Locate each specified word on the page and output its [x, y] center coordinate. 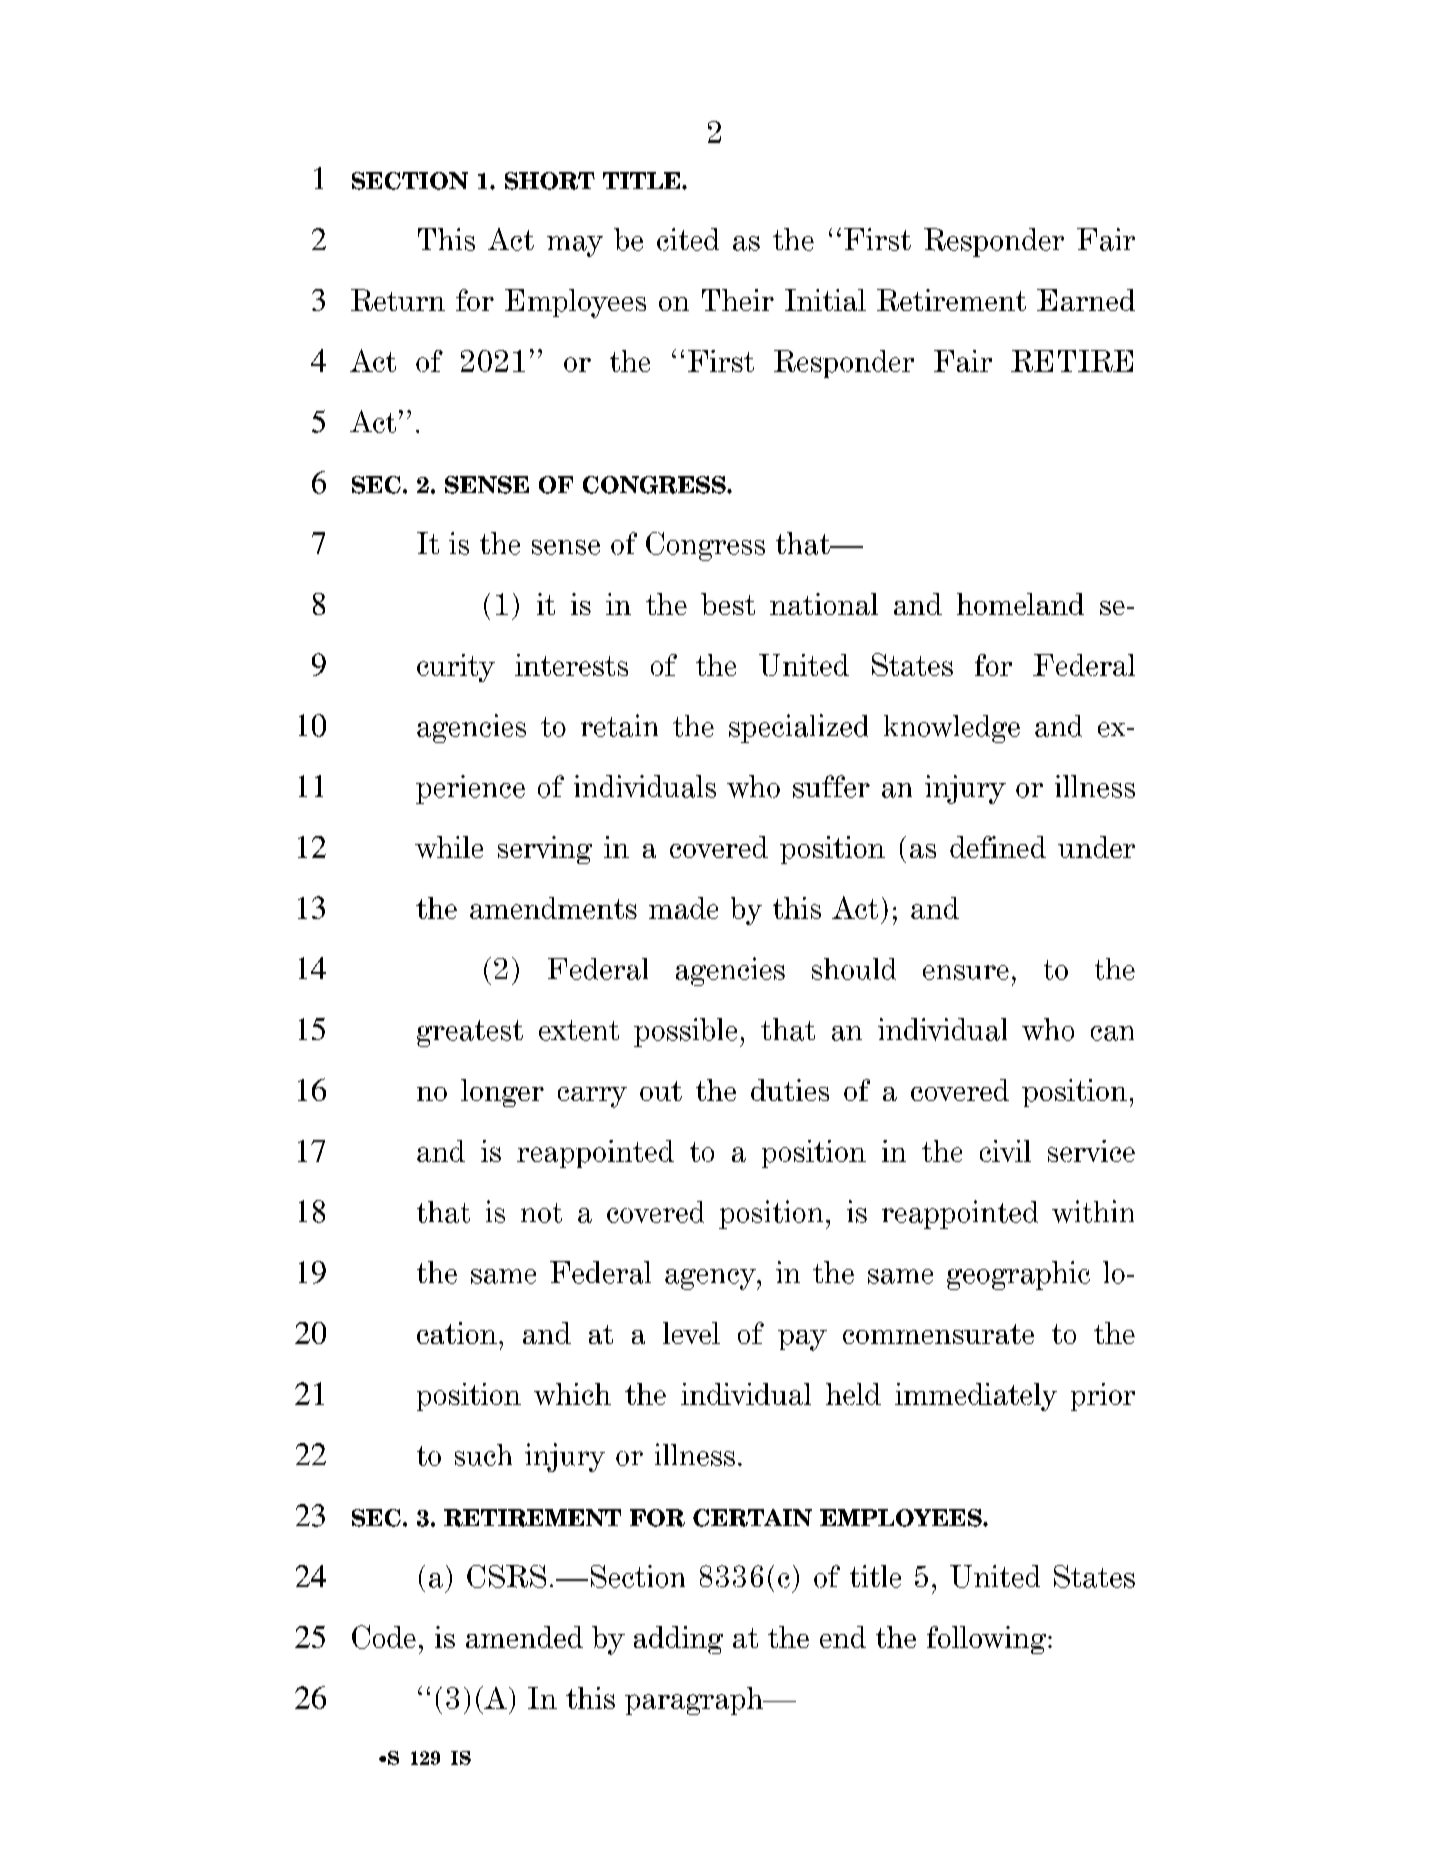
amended [524, 1637]
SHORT [550, 181]
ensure [966, 972]
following [988, 1640]
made [683, 908]
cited [688, 239]
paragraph [695, 1701]
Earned [1086, 300]
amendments [553, 908]
